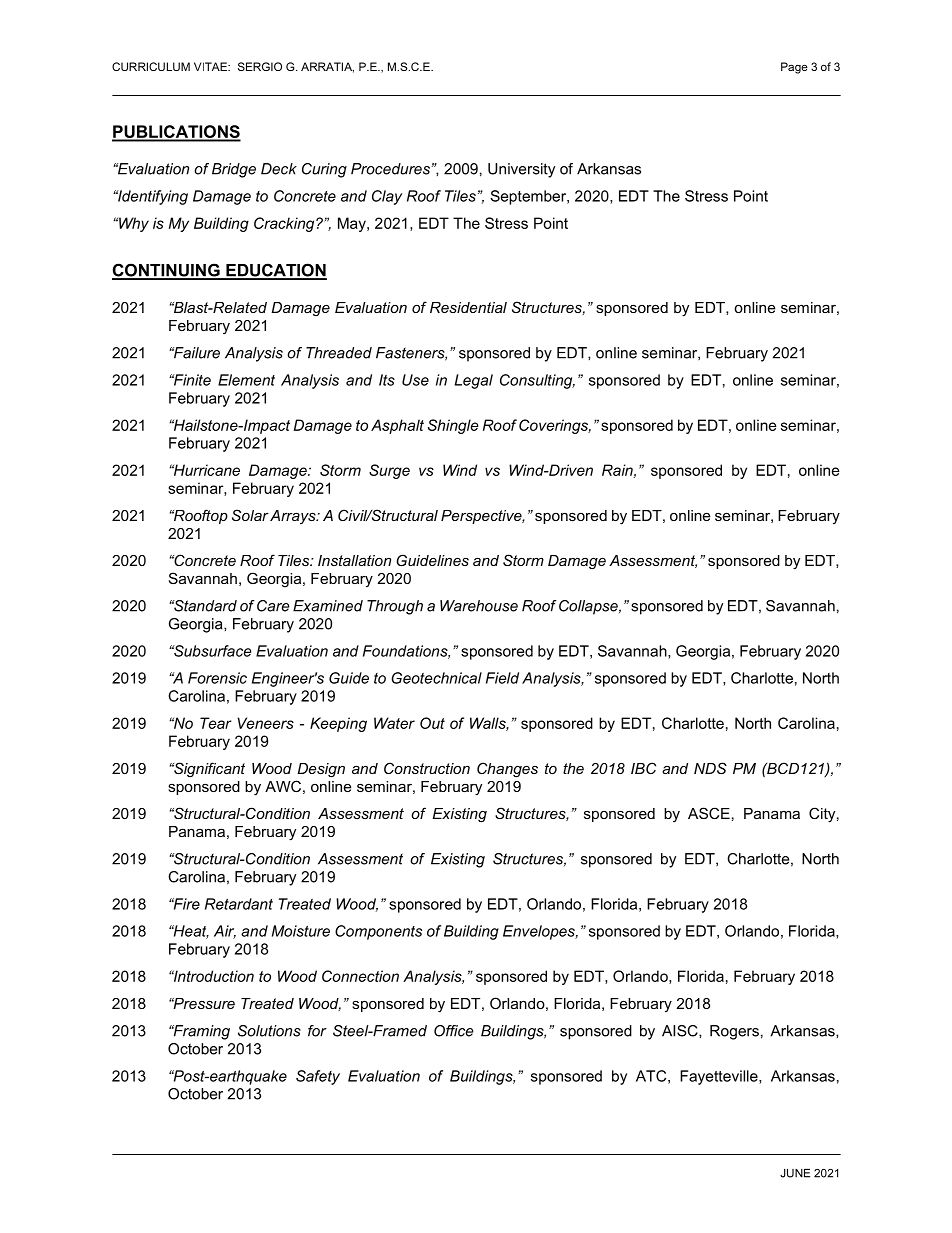 This screenshot has width=952, height=1233. What do you see at coordinates (794, 68) in the screenshot?
I see `Page` at bounding box center [794, 68].
